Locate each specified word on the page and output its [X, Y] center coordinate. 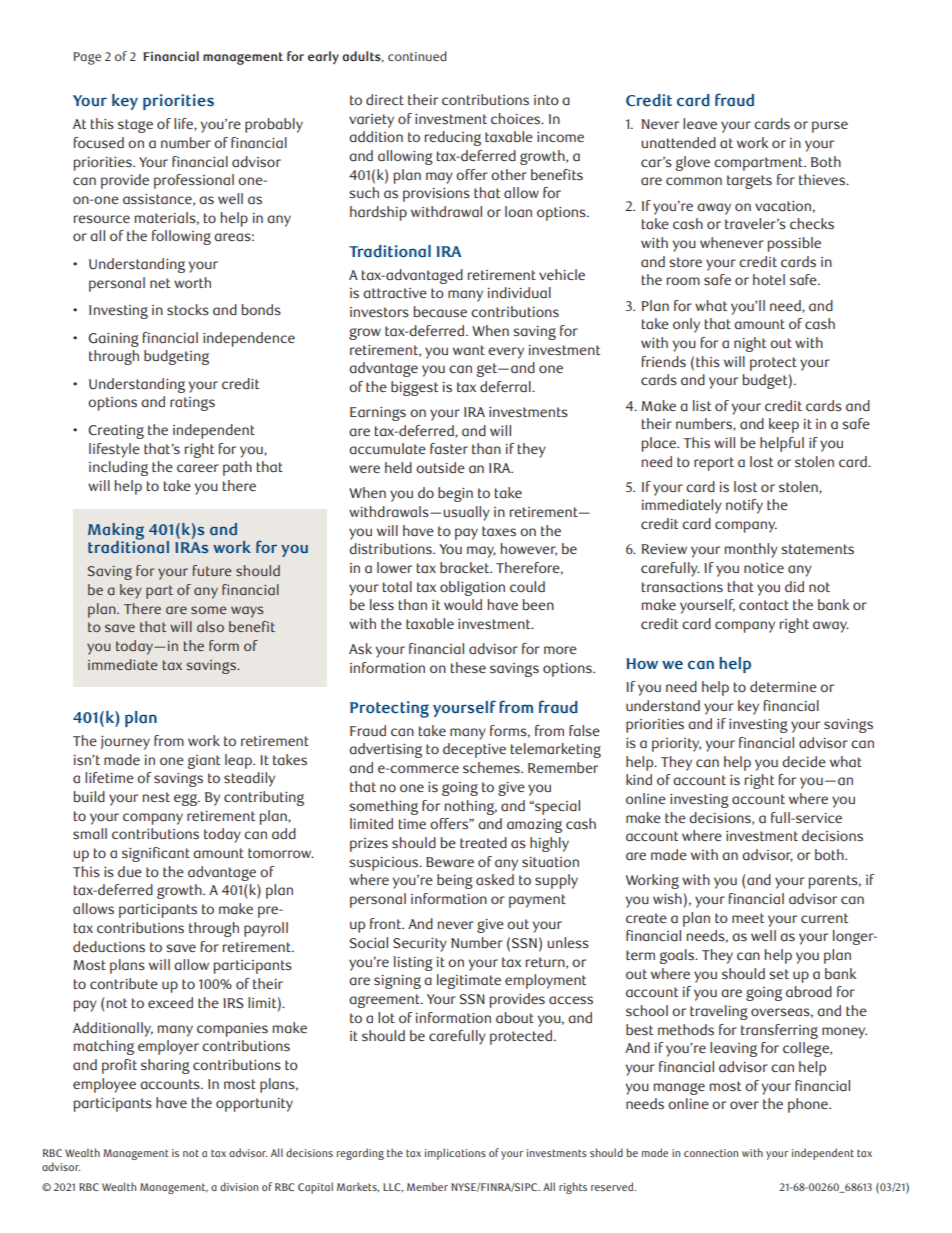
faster [449, 449]
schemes [492, 768]
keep [784, 425]
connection [711, 1153]
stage [135, 126]
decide [804, 762]
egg [187, 800]
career [198, 468]
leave [700, 124]
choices [517, 119]
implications [455, 1154]
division [239, 1186]
